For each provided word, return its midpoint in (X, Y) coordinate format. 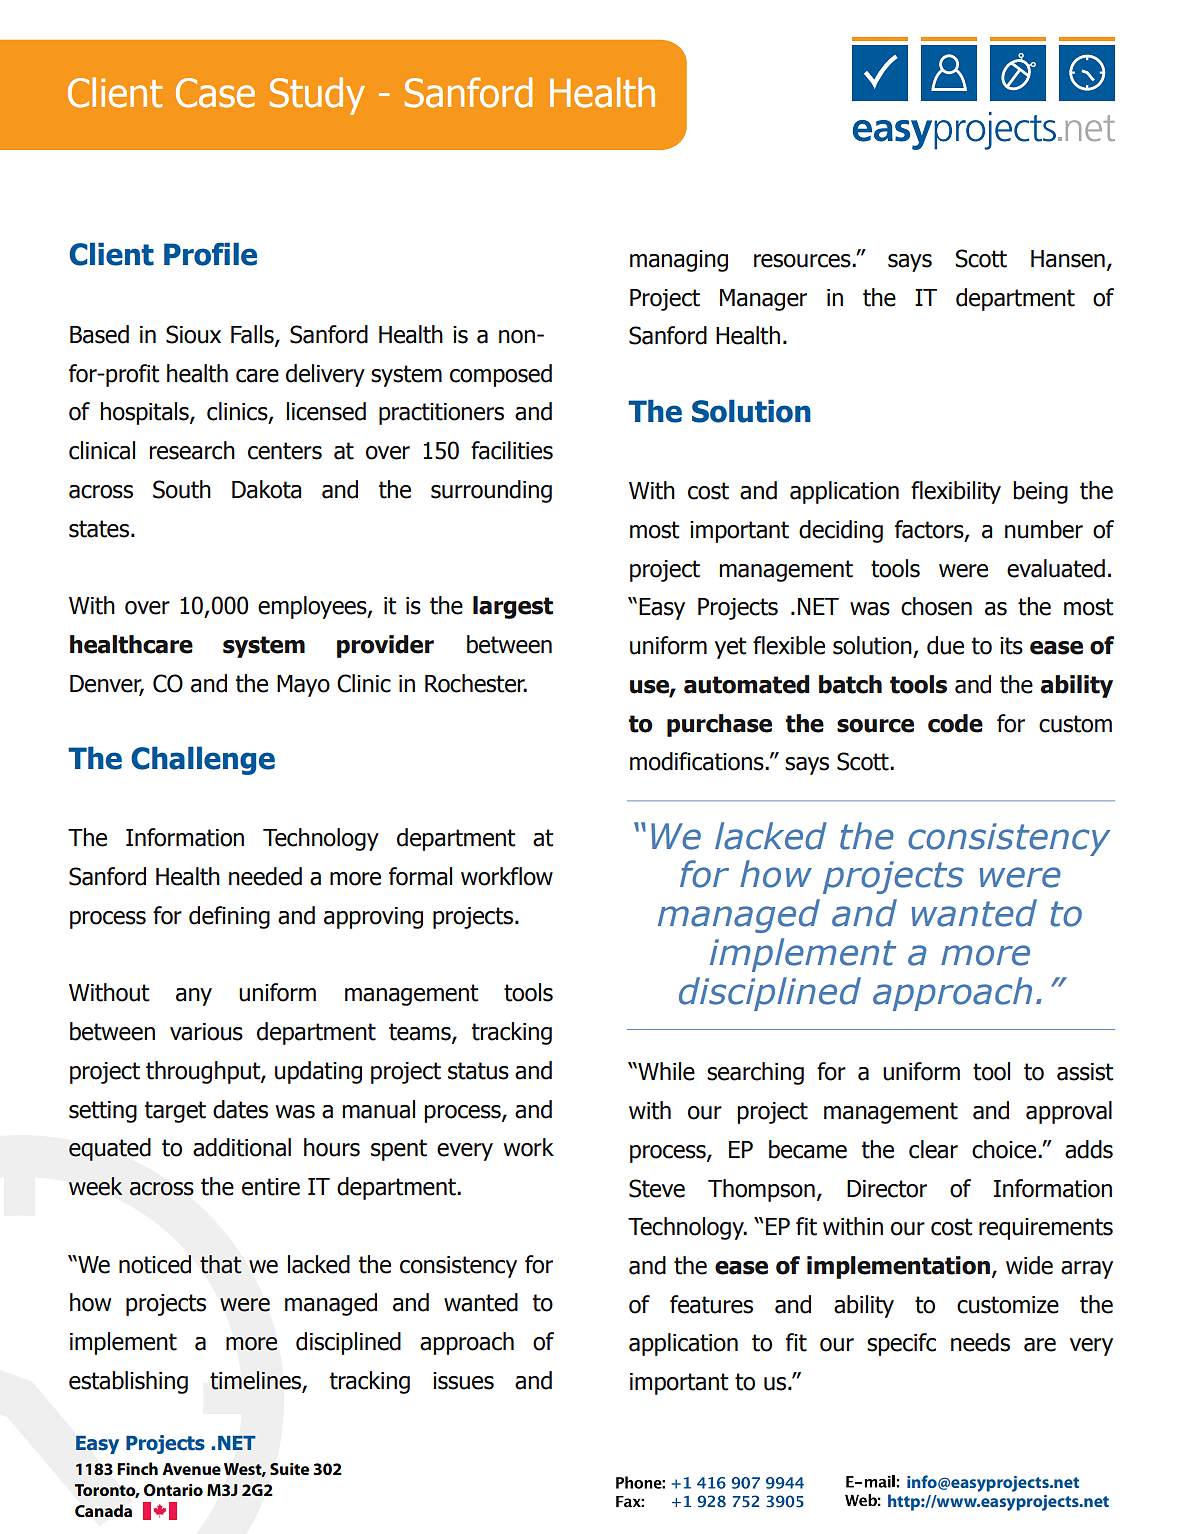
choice (1005, 1149)
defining (229, 917)
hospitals (145, 413)
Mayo (303, 686)
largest (513, 607)
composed (501, 375)
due (945, 645)
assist (1085, 1072)
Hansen (1068, 259)
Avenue (191, 1469)
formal (420, 876)
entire (271, 1187)
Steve (657, 1188)
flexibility (956, 492)
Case (215, 93)
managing (679, 261)
